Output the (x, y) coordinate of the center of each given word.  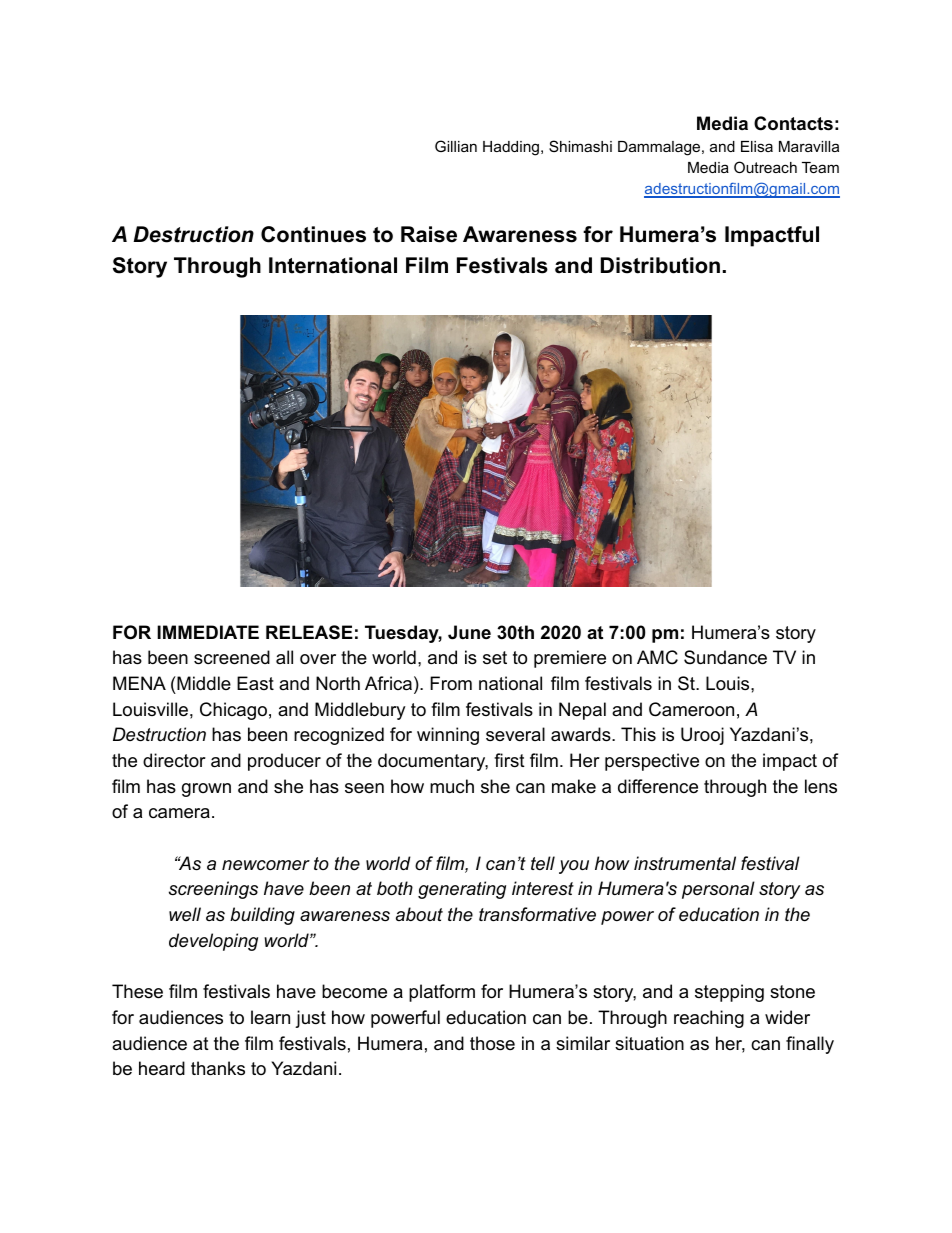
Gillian (456, 146)
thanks (218, 1068)
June (469, 632)
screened (232, 657)
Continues (313, 234)
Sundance (725, 657)
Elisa (757, 146)
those (492, 1043)
